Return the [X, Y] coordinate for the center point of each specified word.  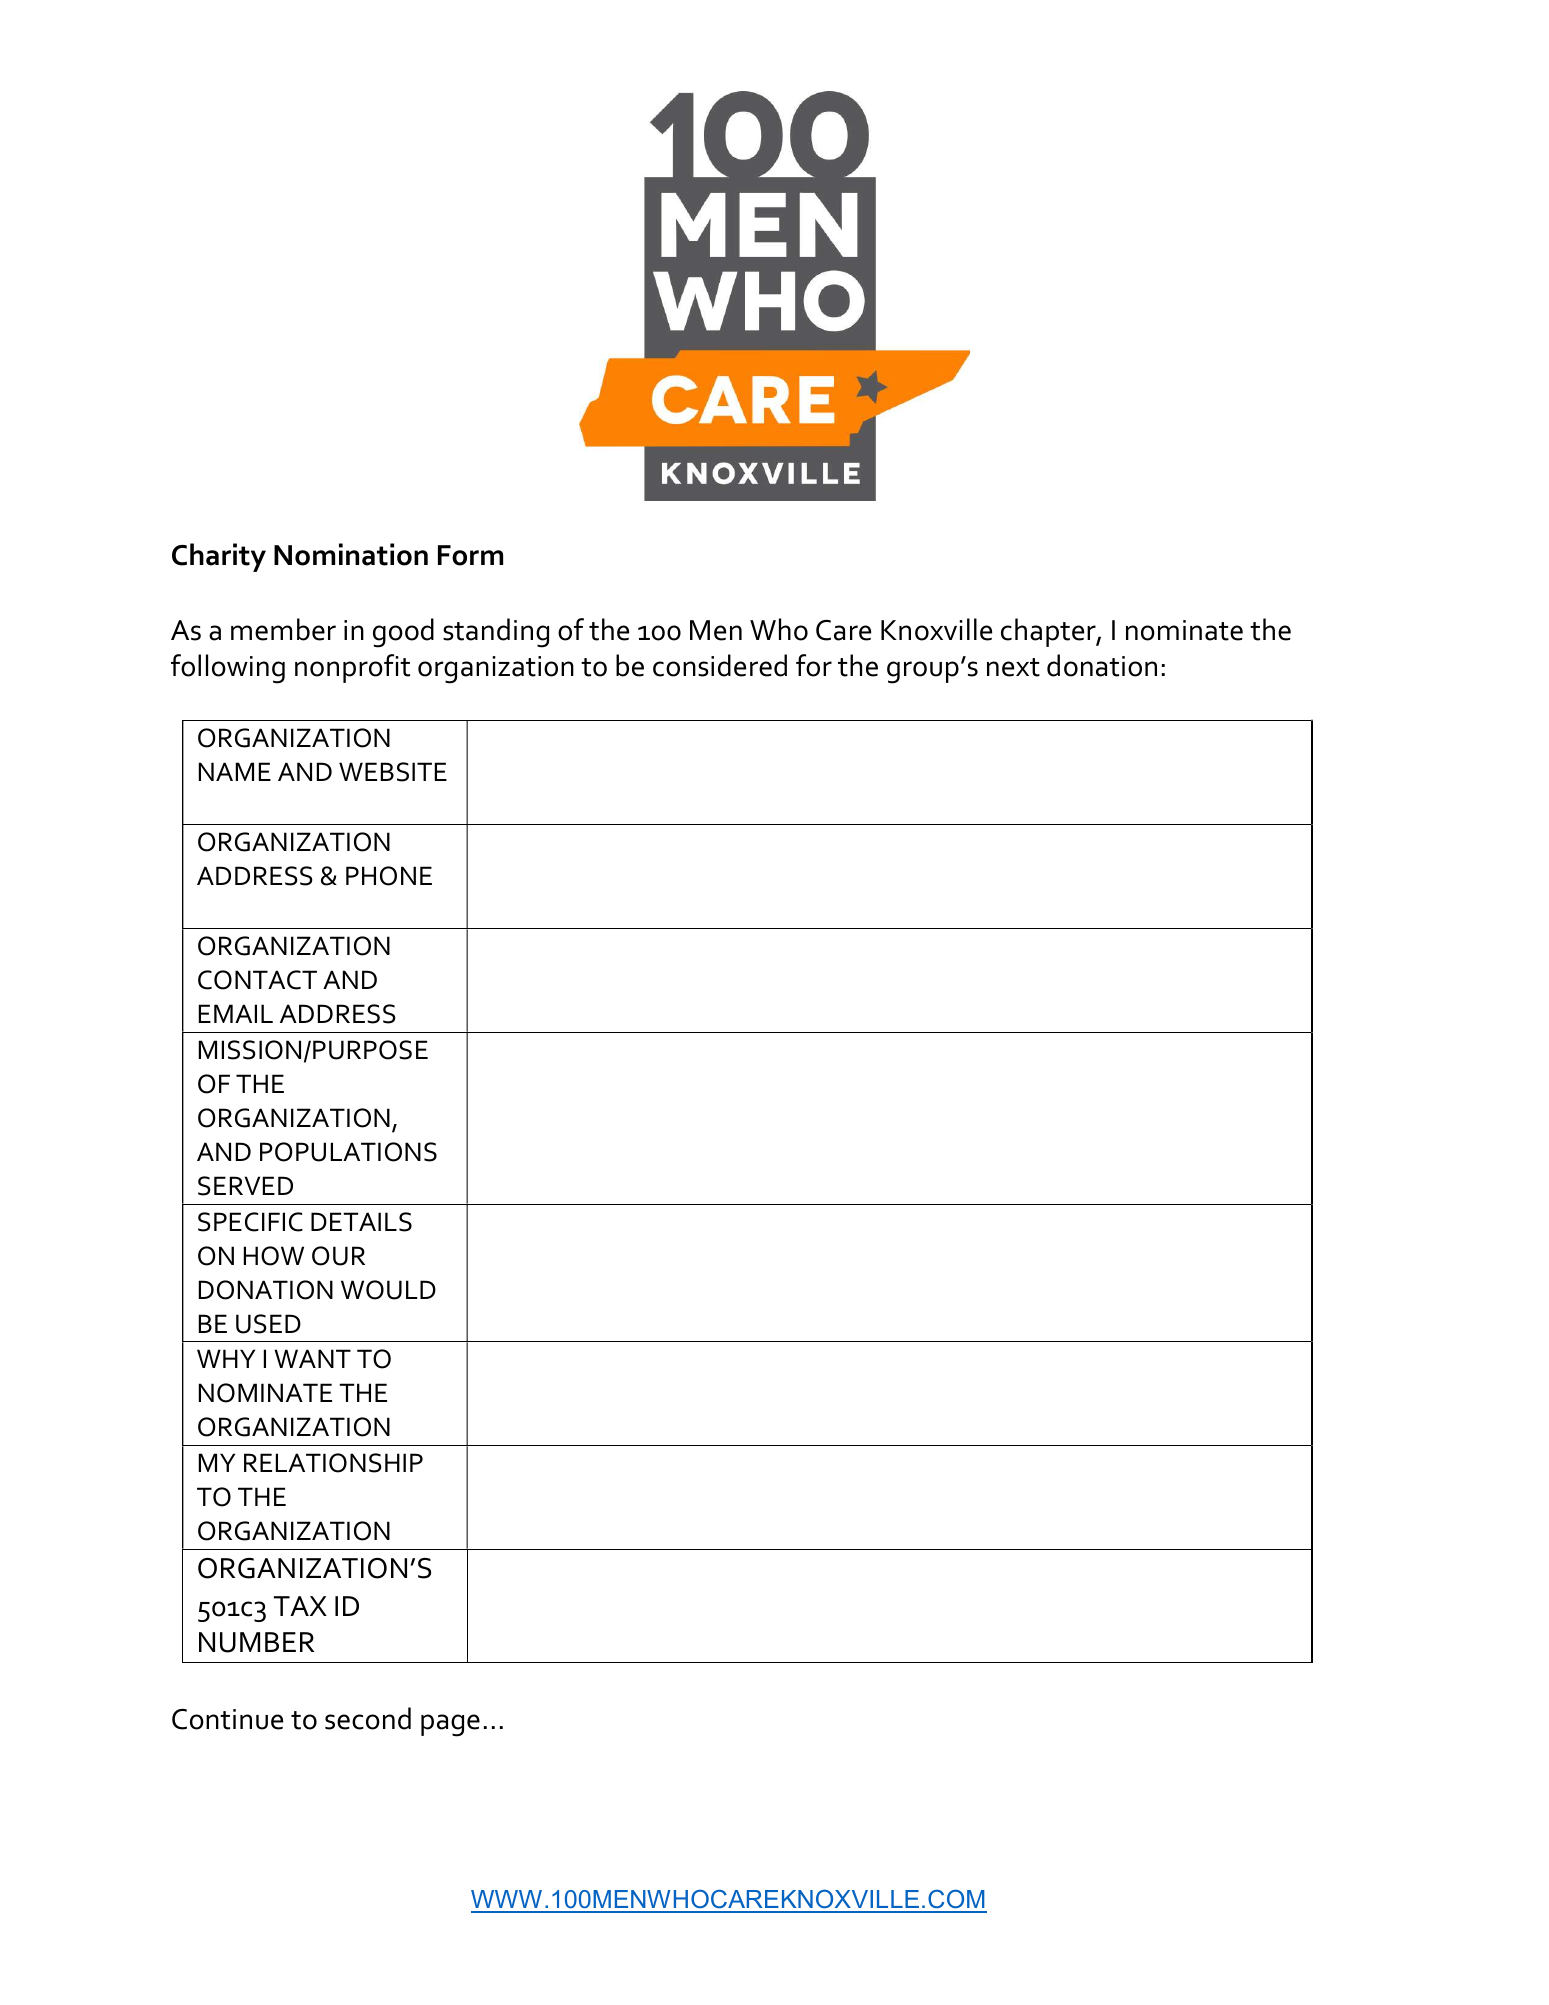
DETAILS [361, 1222]
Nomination [351, 554]
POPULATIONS [348, 1152]
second [368, 1718]
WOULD [388, 1290]
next [1013, 667]
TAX [300, 1606]
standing [496, 633]
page [450, 1725]
